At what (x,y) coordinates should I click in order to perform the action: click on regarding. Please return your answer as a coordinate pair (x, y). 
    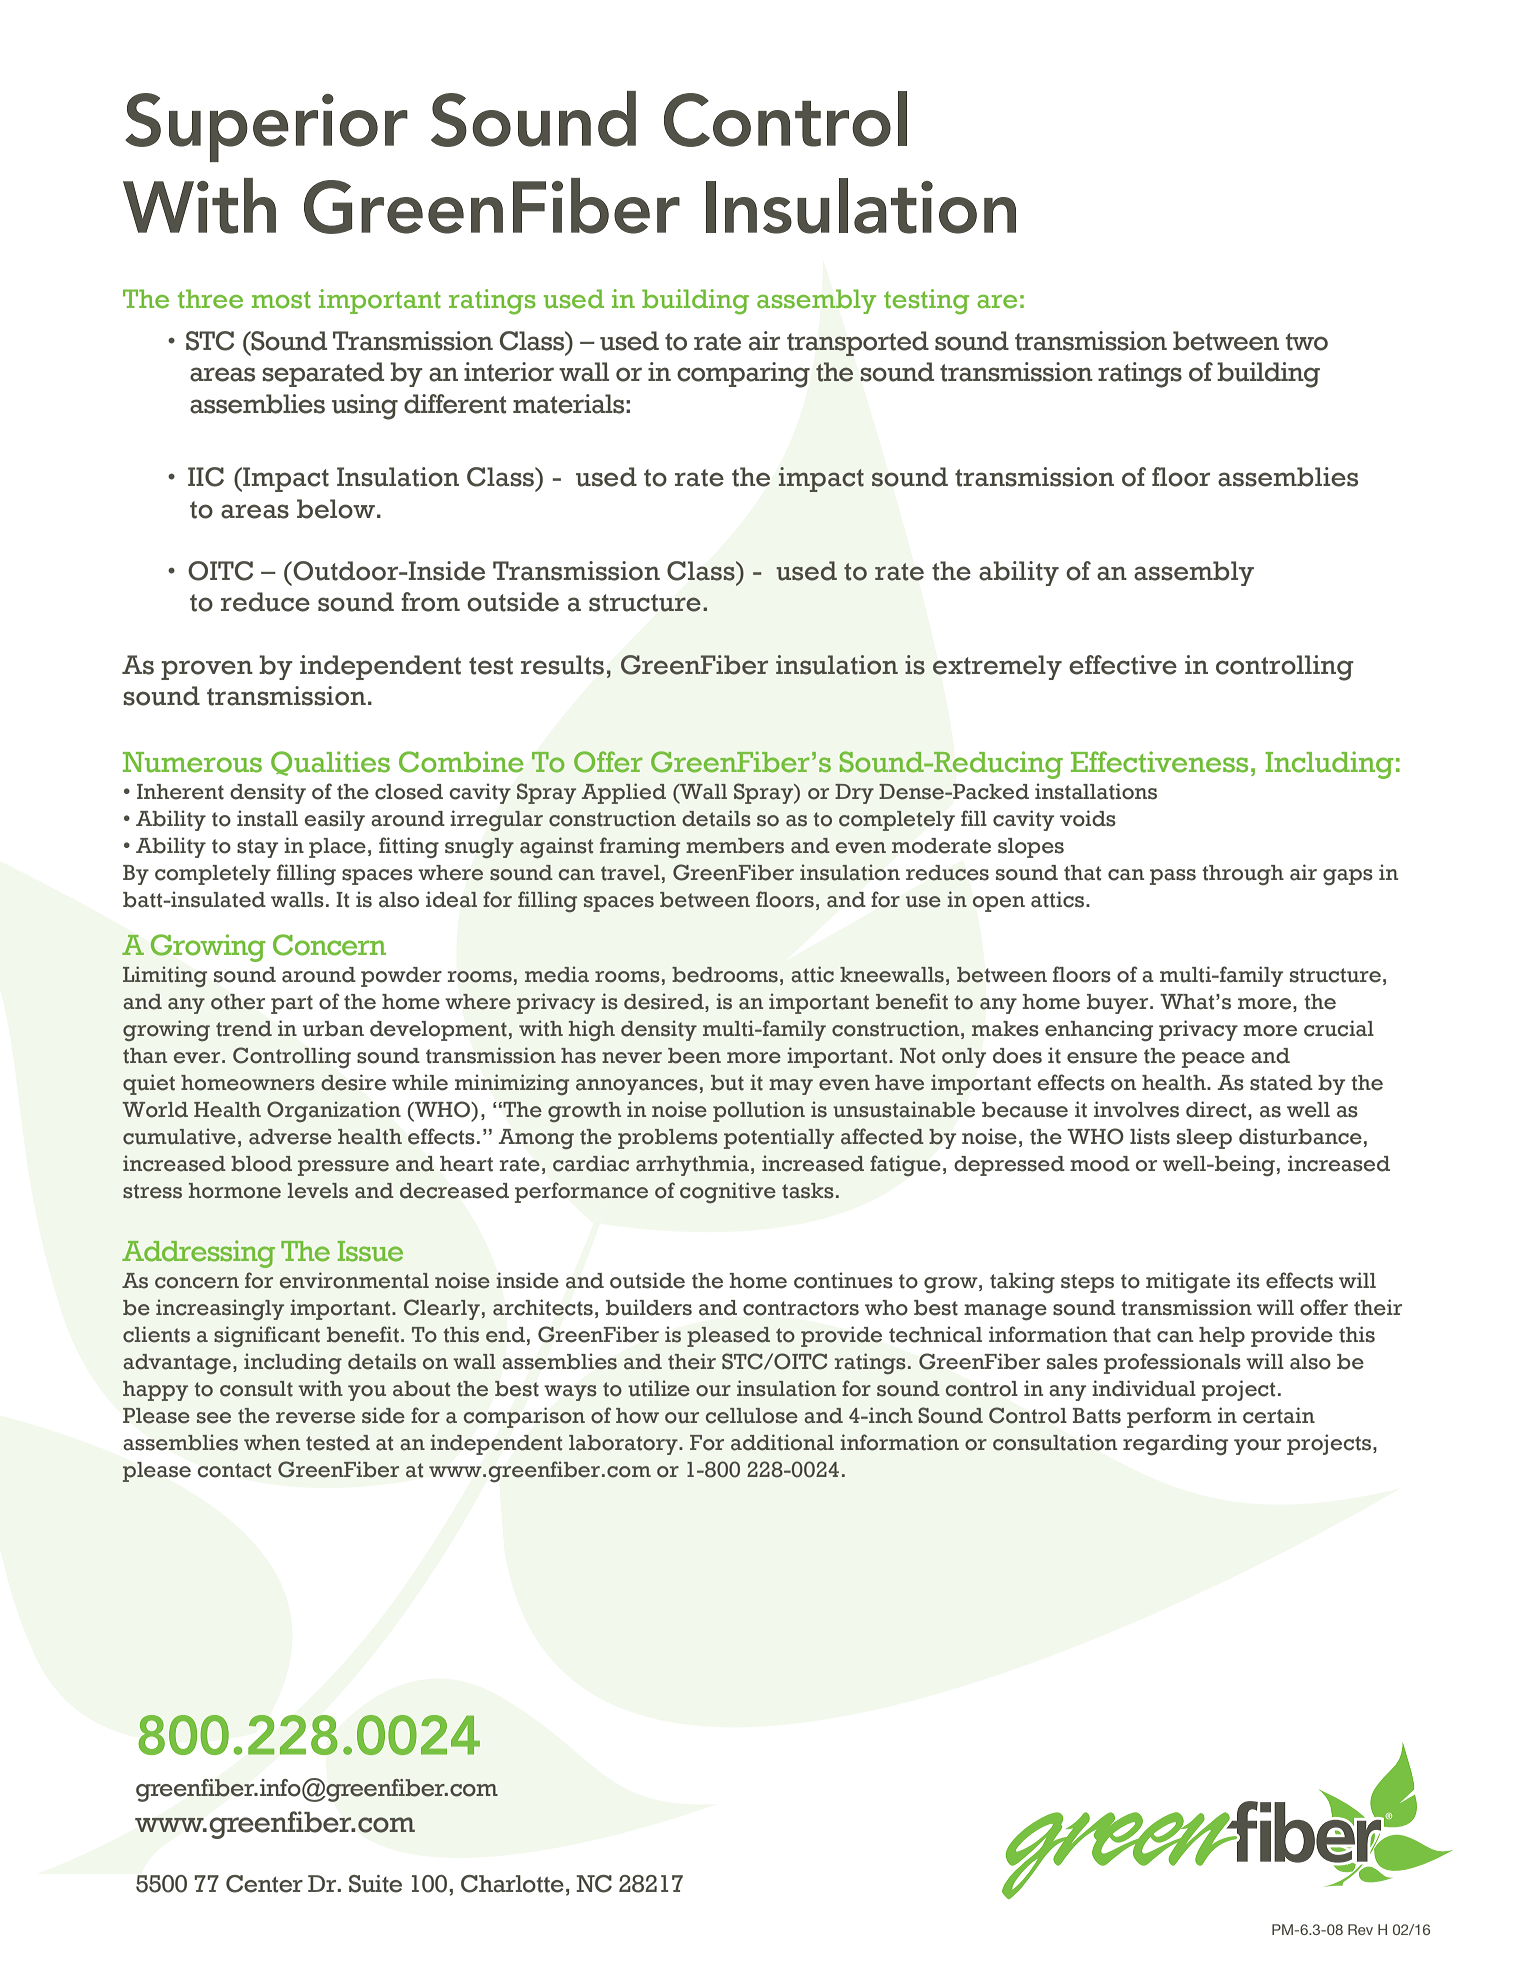
    Looking at the image, I should click on (1175, 1445).
